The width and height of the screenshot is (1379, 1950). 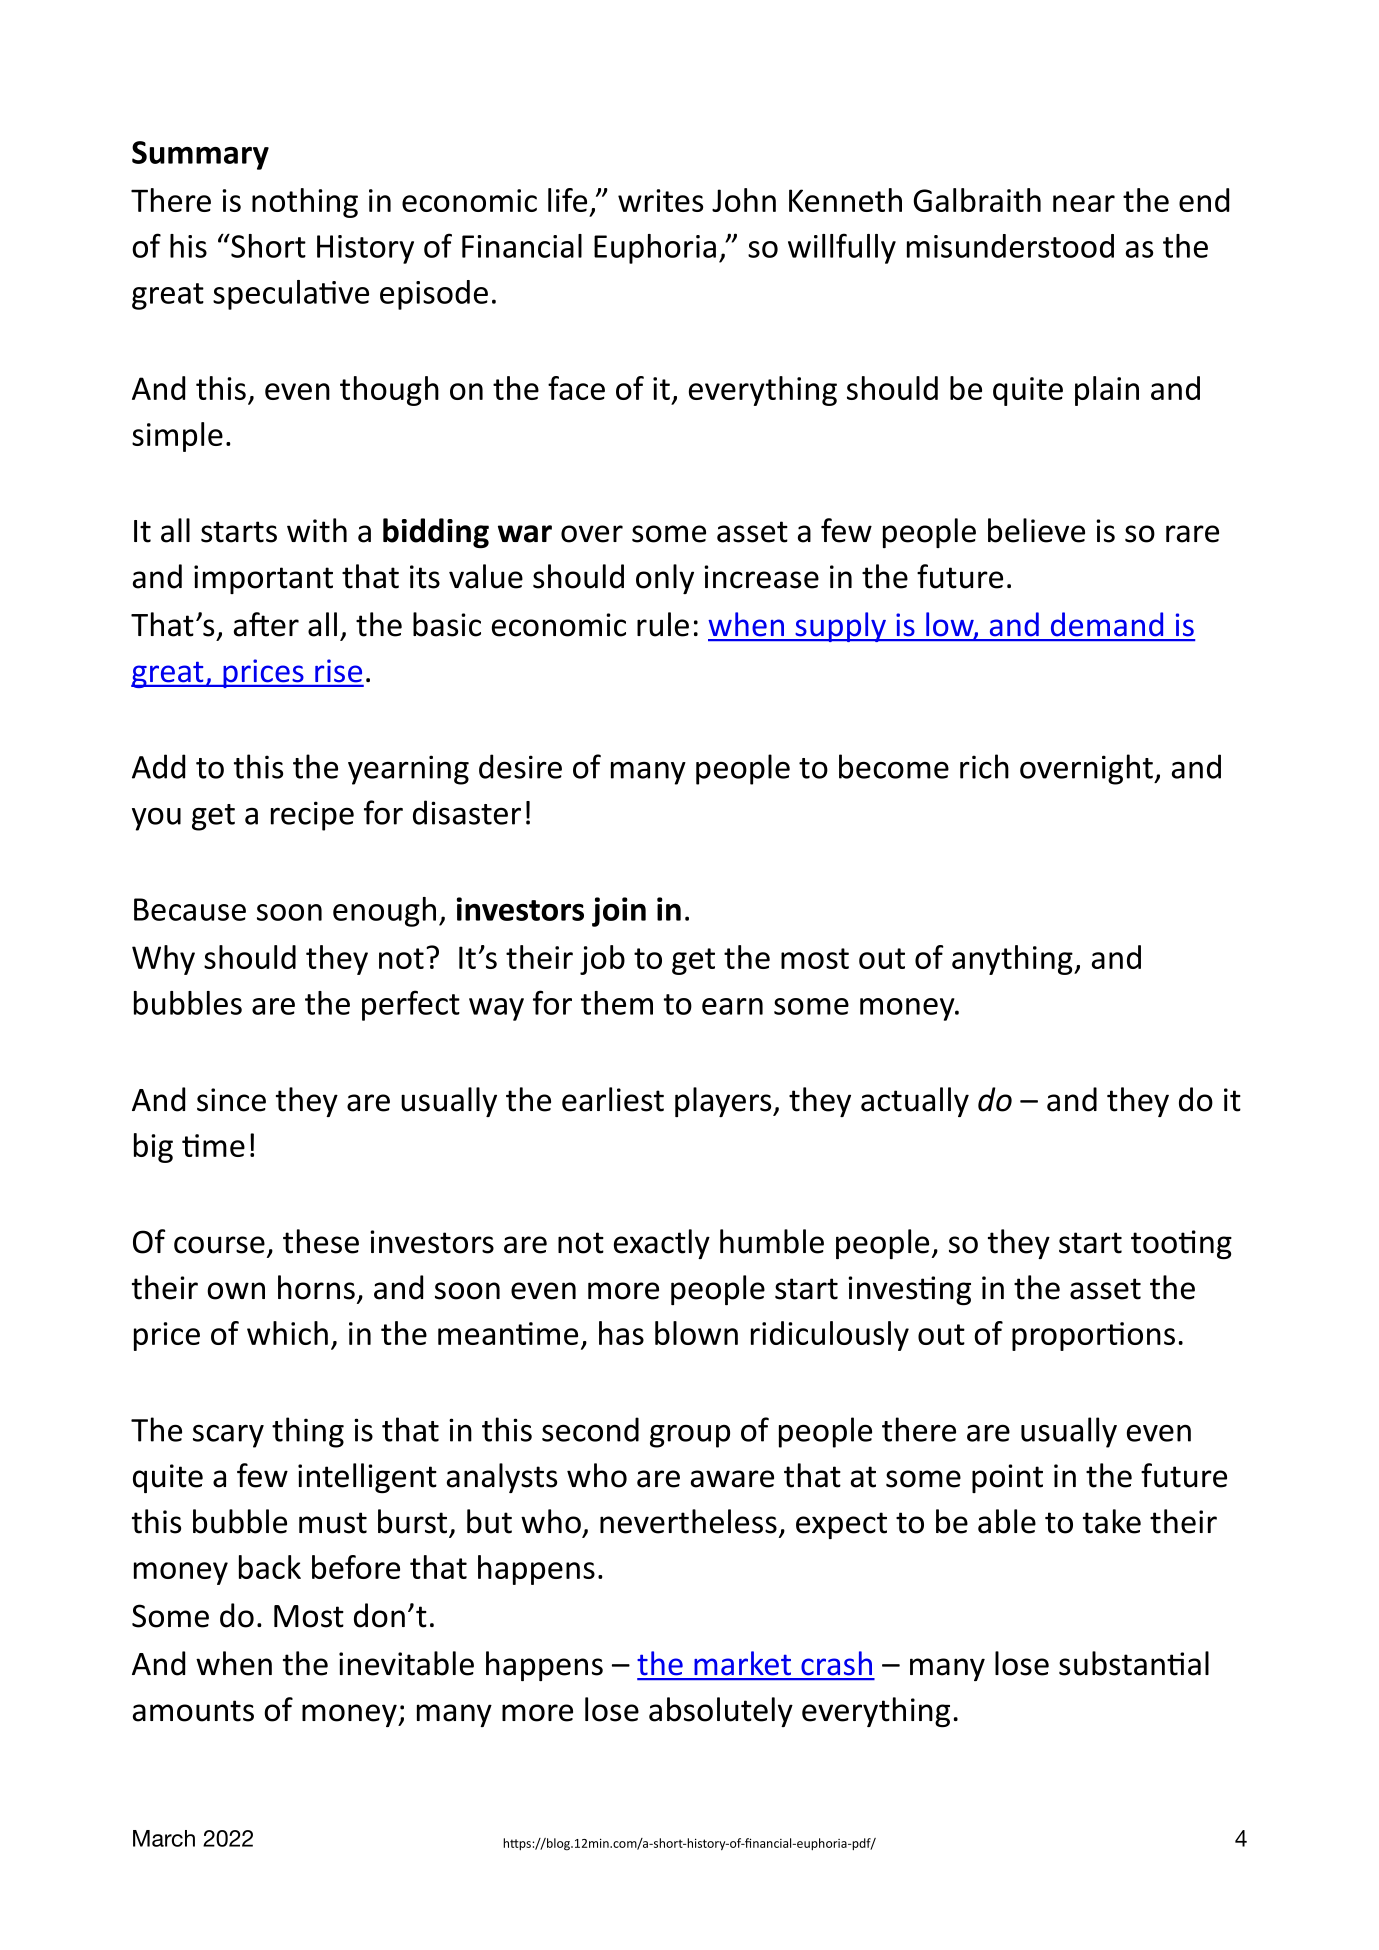 I want to click on writes, so click(x=660, y=200).
